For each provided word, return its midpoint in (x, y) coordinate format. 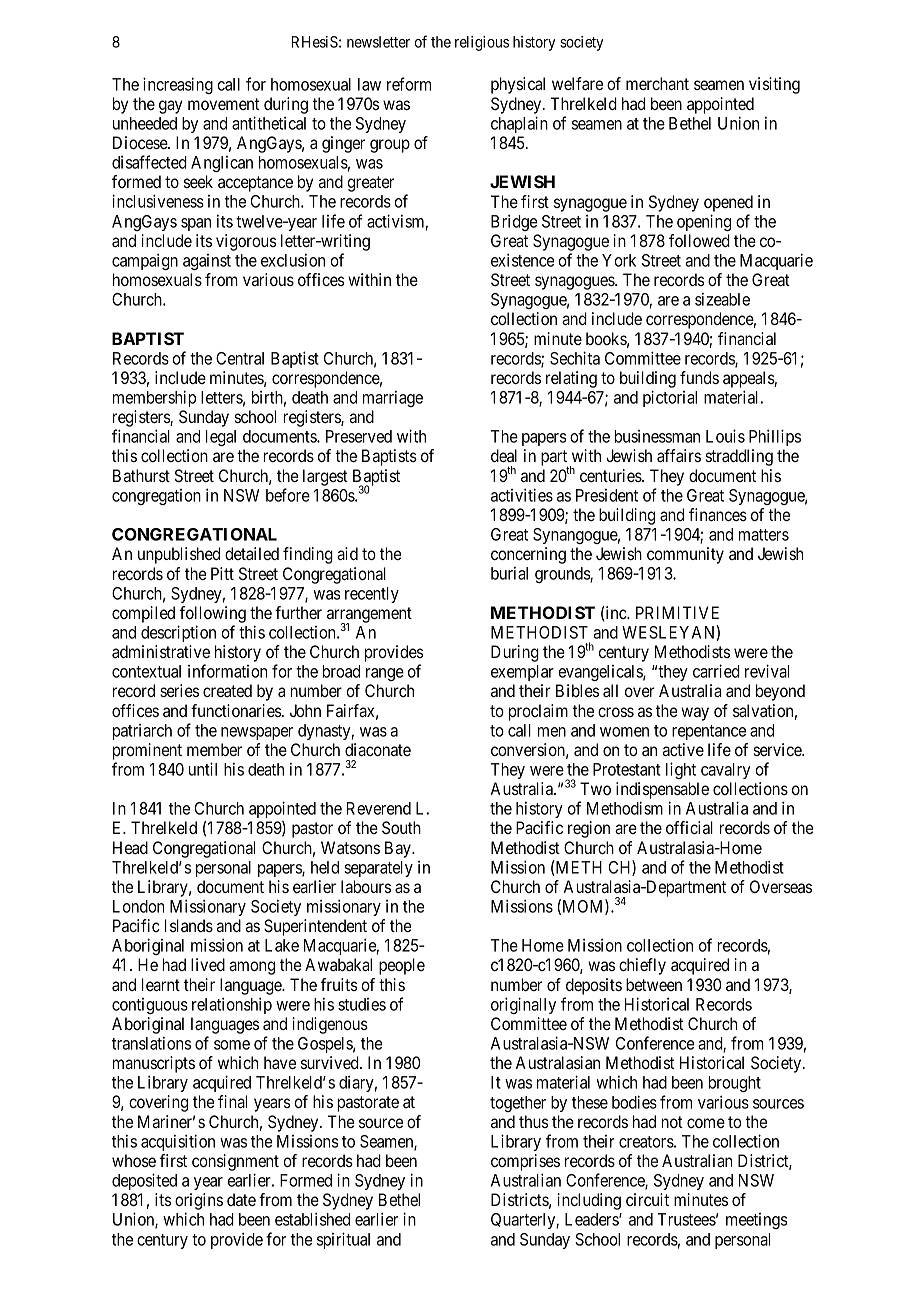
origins (199, 1203)
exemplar (522, 673)
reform (409, 84)
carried (716, 671)
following (212, 614)
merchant (657, 83)
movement (223, 104)
